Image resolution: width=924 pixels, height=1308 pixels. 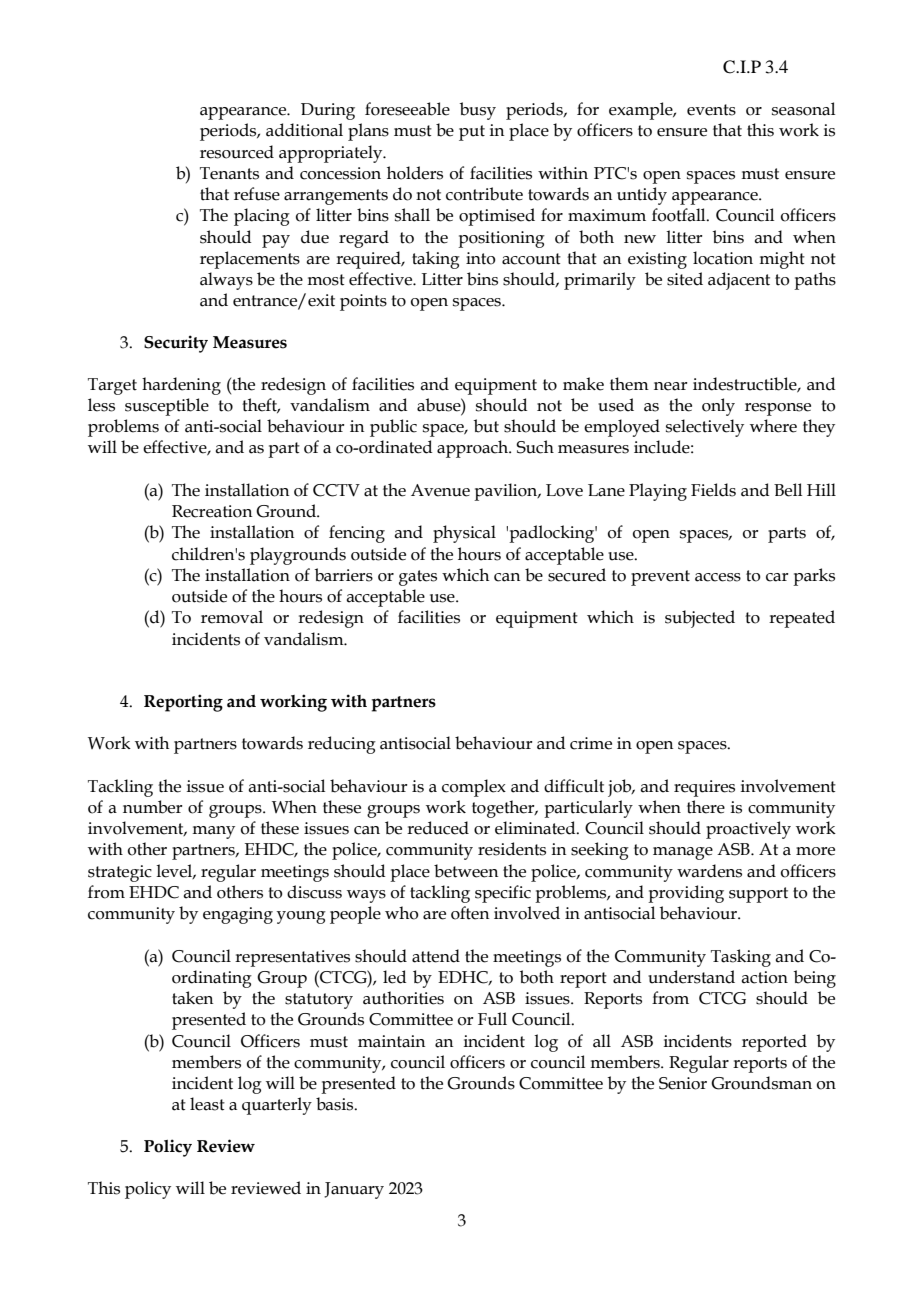 What do you see at coordinates (354, 1190) in the screenshot?
I see `January` at bounding box center [354, 1190].
